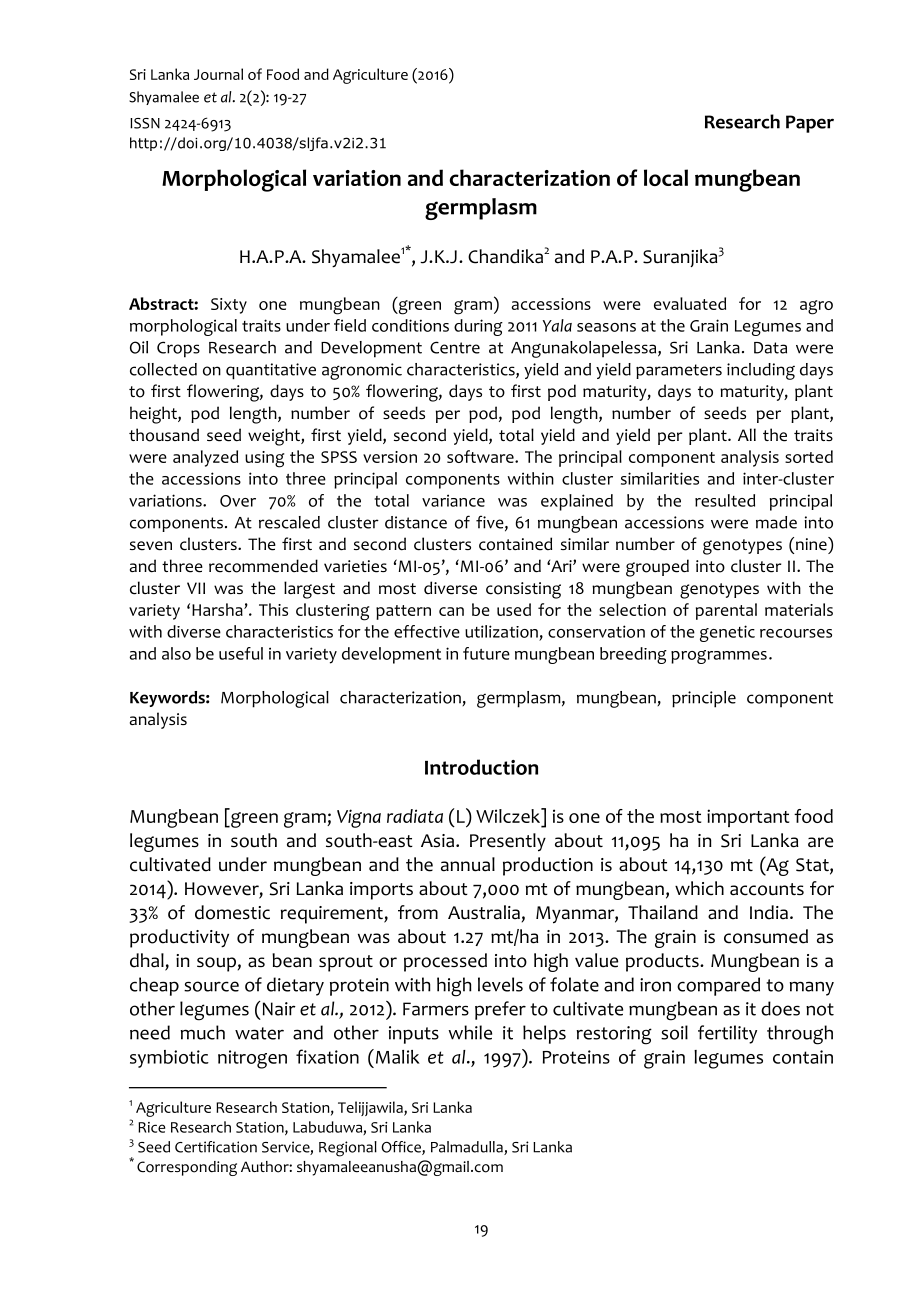  What do you see at coordinates (501, 631) in the screenshot?
I see `utilization` at bounding box center [501, 631].
